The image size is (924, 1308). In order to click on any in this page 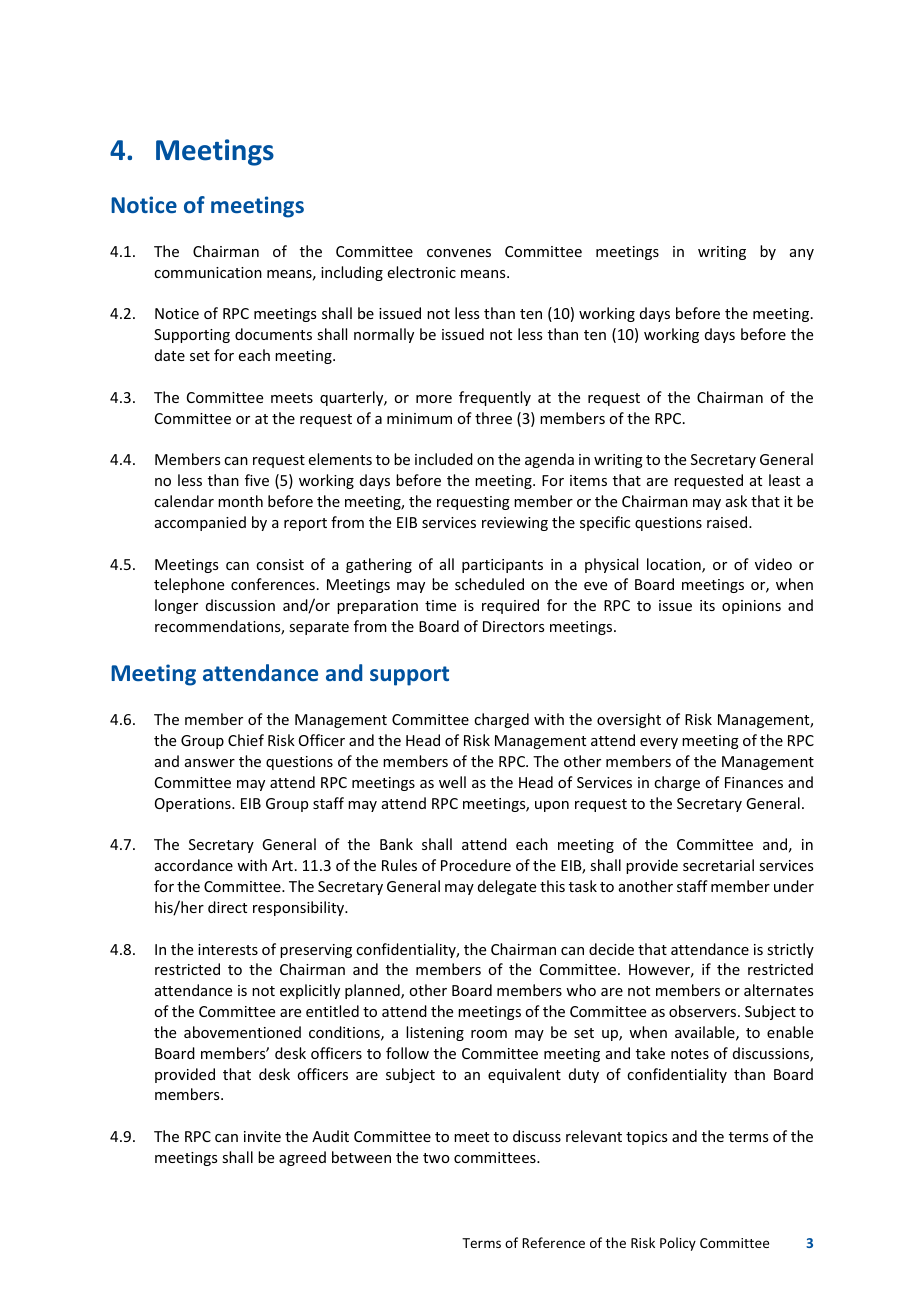, I will do `click(802, 254)`.
